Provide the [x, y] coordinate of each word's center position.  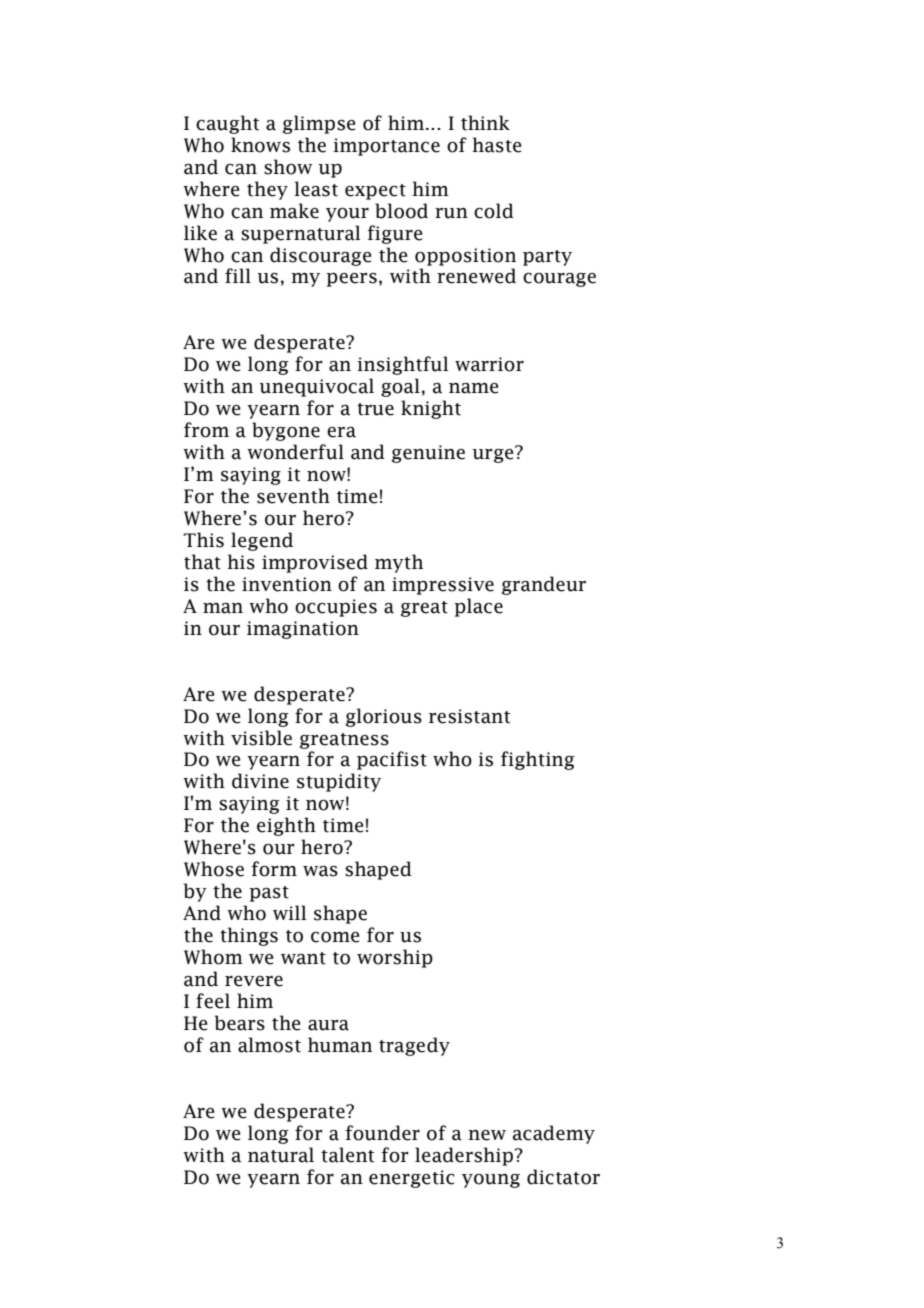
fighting [538, 760]
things [249, 936]
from [206, 430]
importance [387, 147]
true [375, 409]
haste [497, 145]
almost [269, 1045]
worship [395, 958]
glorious [384, 717]
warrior [489, 364]
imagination [303, 630]
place [479, 607]
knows [260, 145]
